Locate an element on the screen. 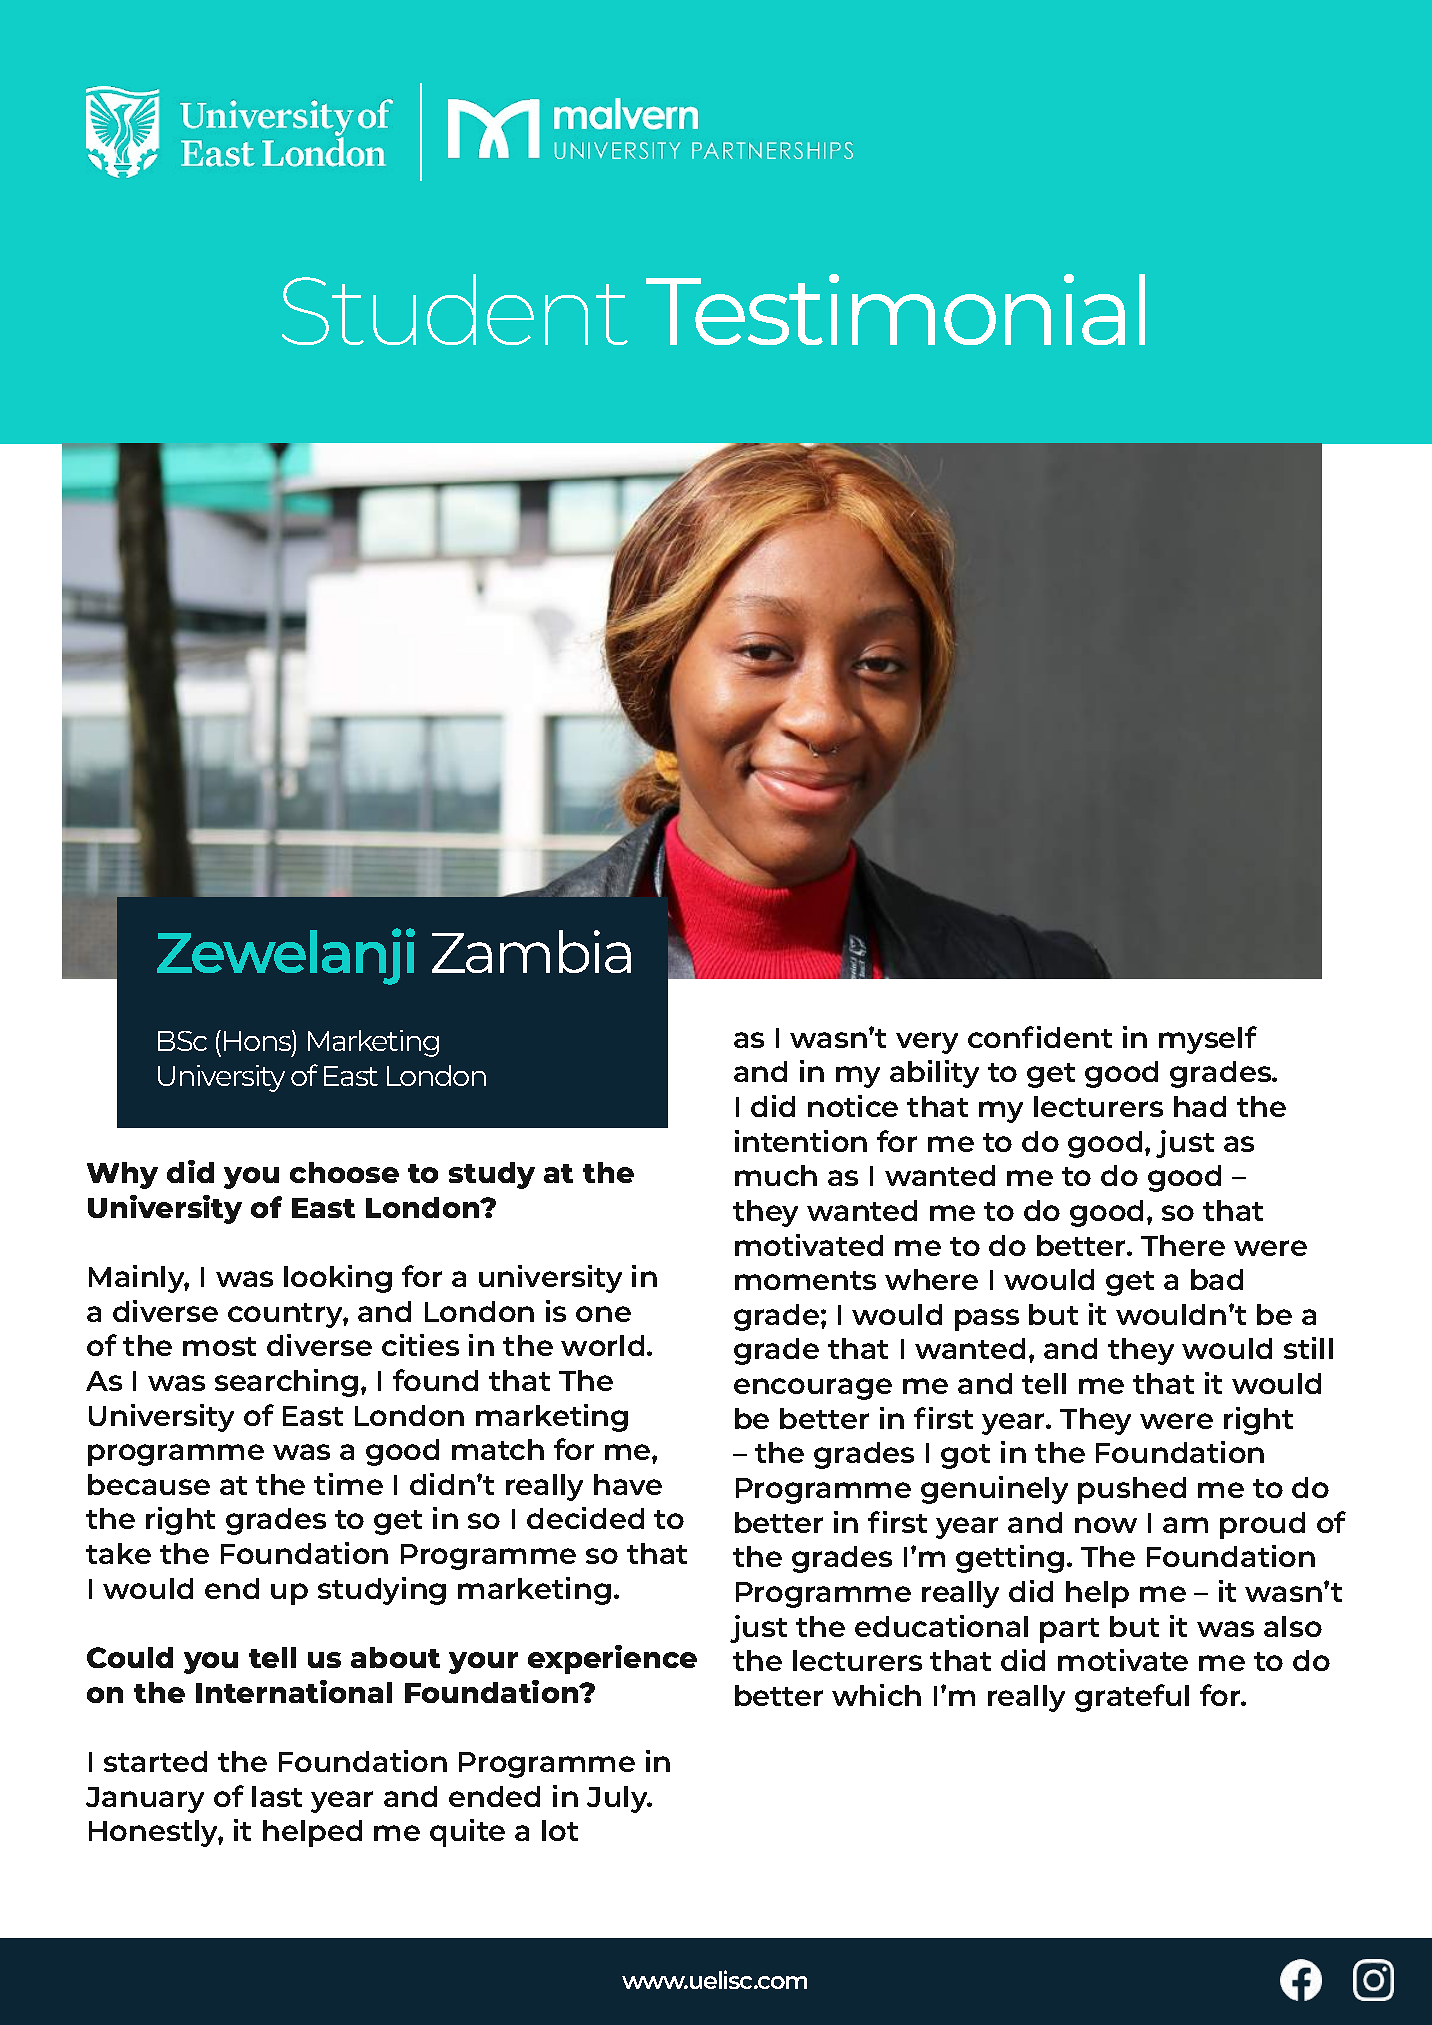  Testimonial is located at coordinates (895, 309).
